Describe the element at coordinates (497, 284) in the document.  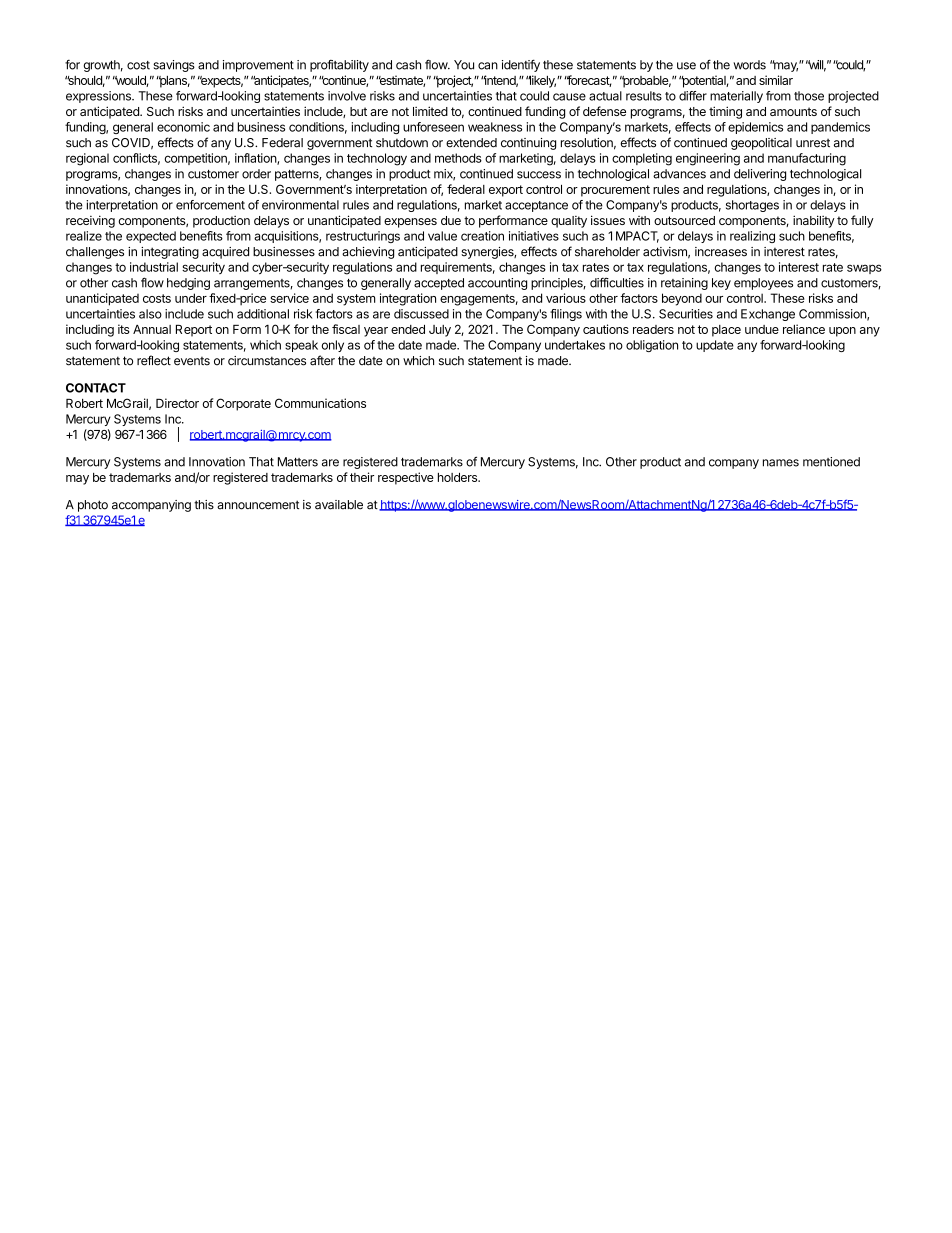
I see `accounting` at that location.
